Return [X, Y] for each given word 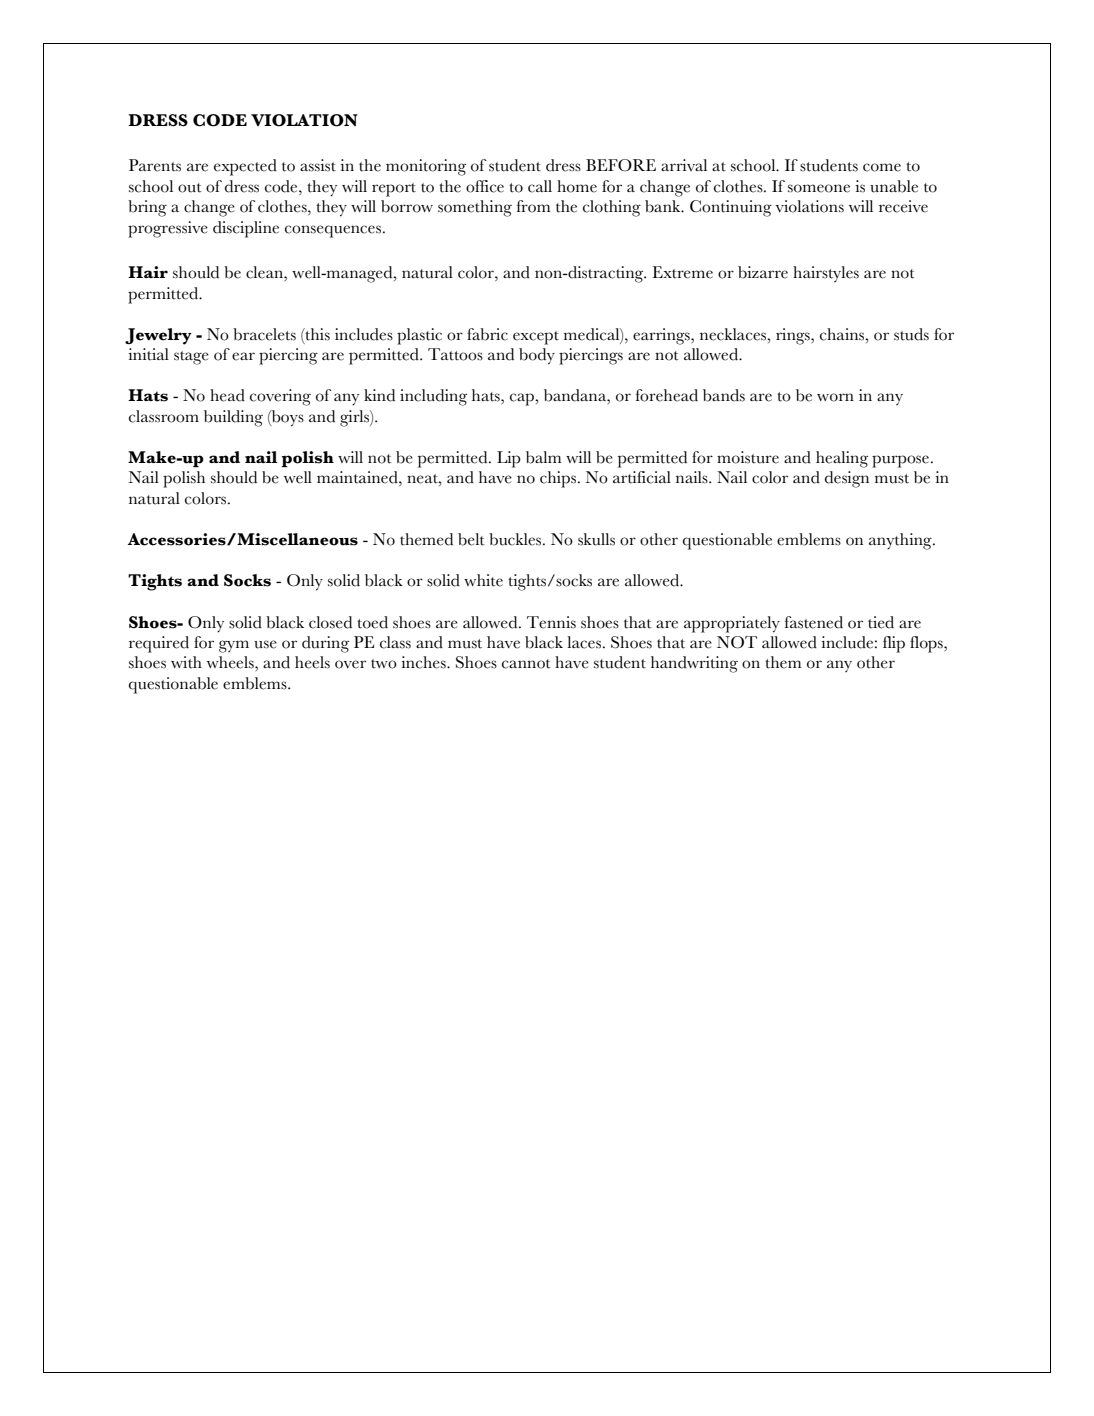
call [540, 186]
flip [894, 644]
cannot [526, 664]
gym [234, 646]
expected [245, 167]
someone [819, 188]
